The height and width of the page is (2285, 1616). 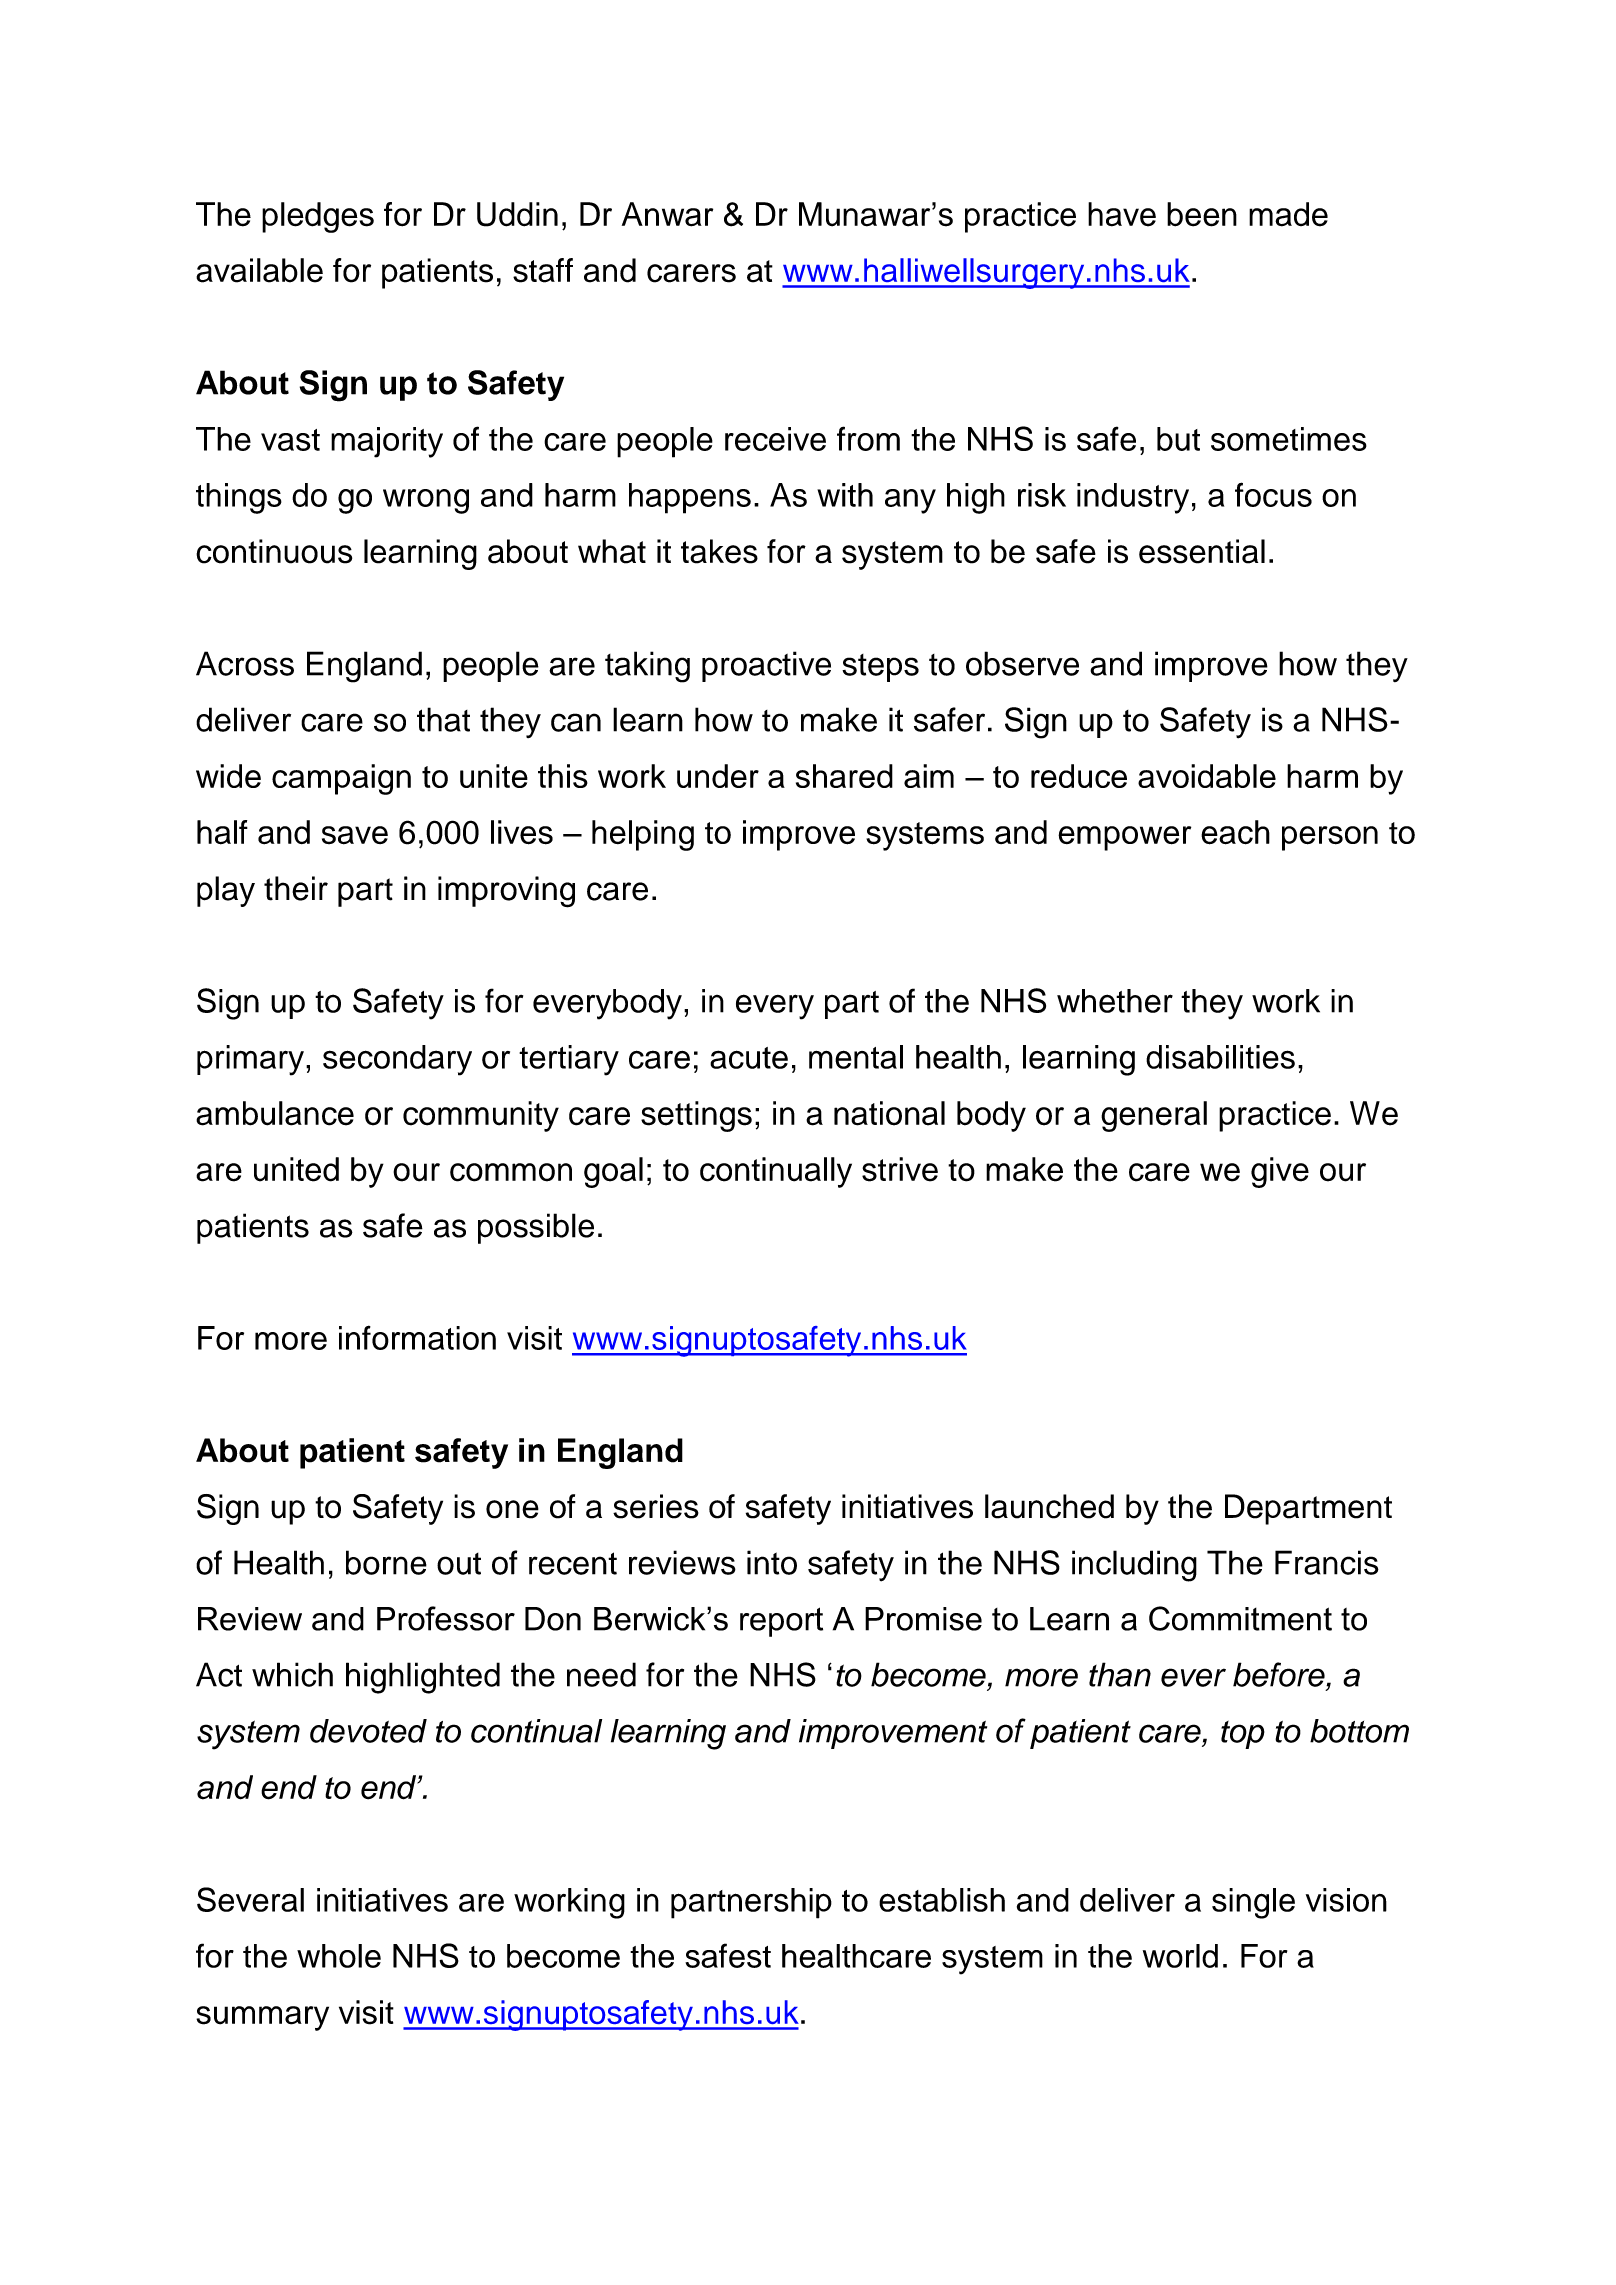 What do you see at coordinates (667, 214) in the page?
I see `Anwar` at bounding box center [667, 214].
